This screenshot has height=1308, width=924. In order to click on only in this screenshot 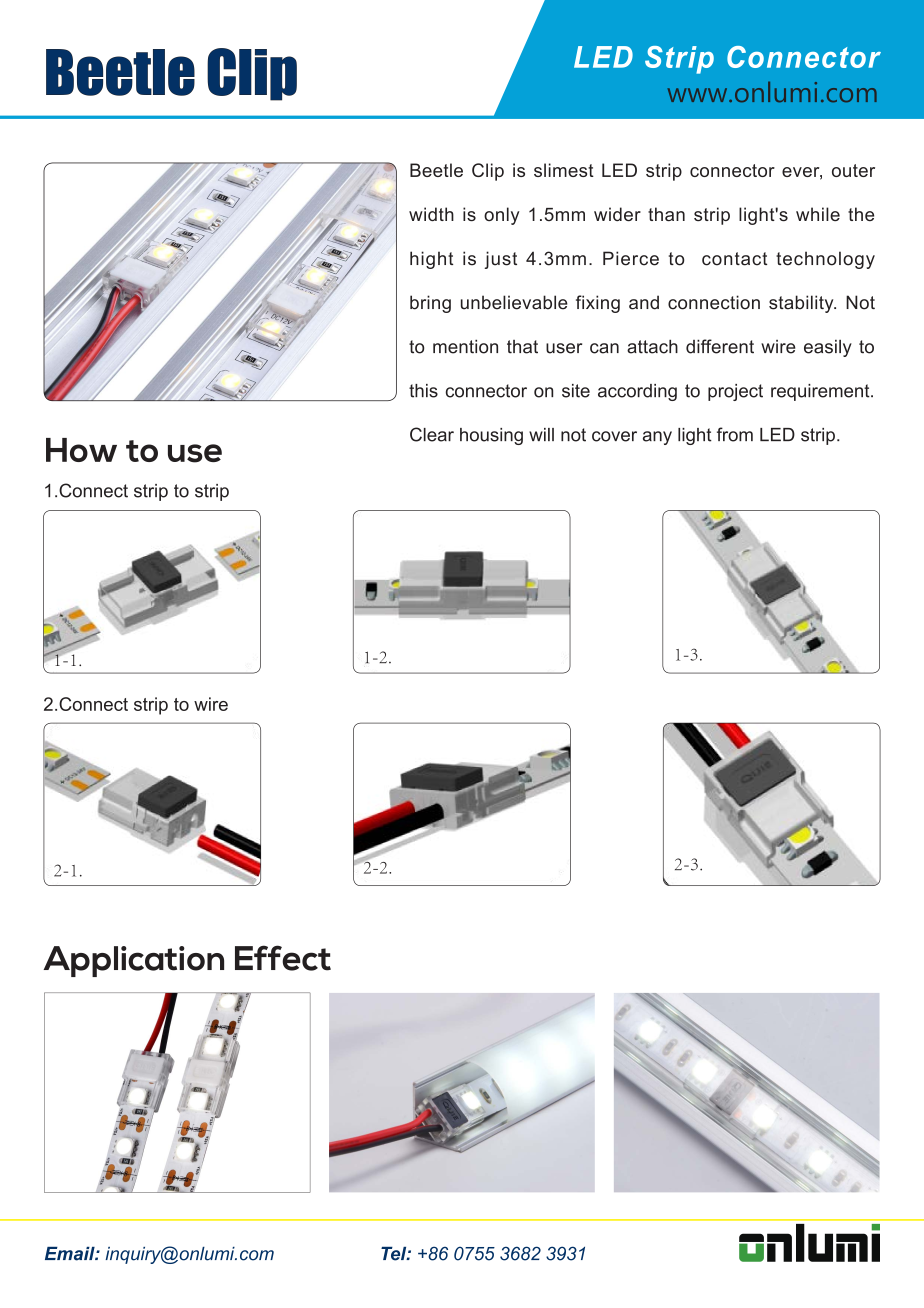, I will do `click(502, 216)`.
